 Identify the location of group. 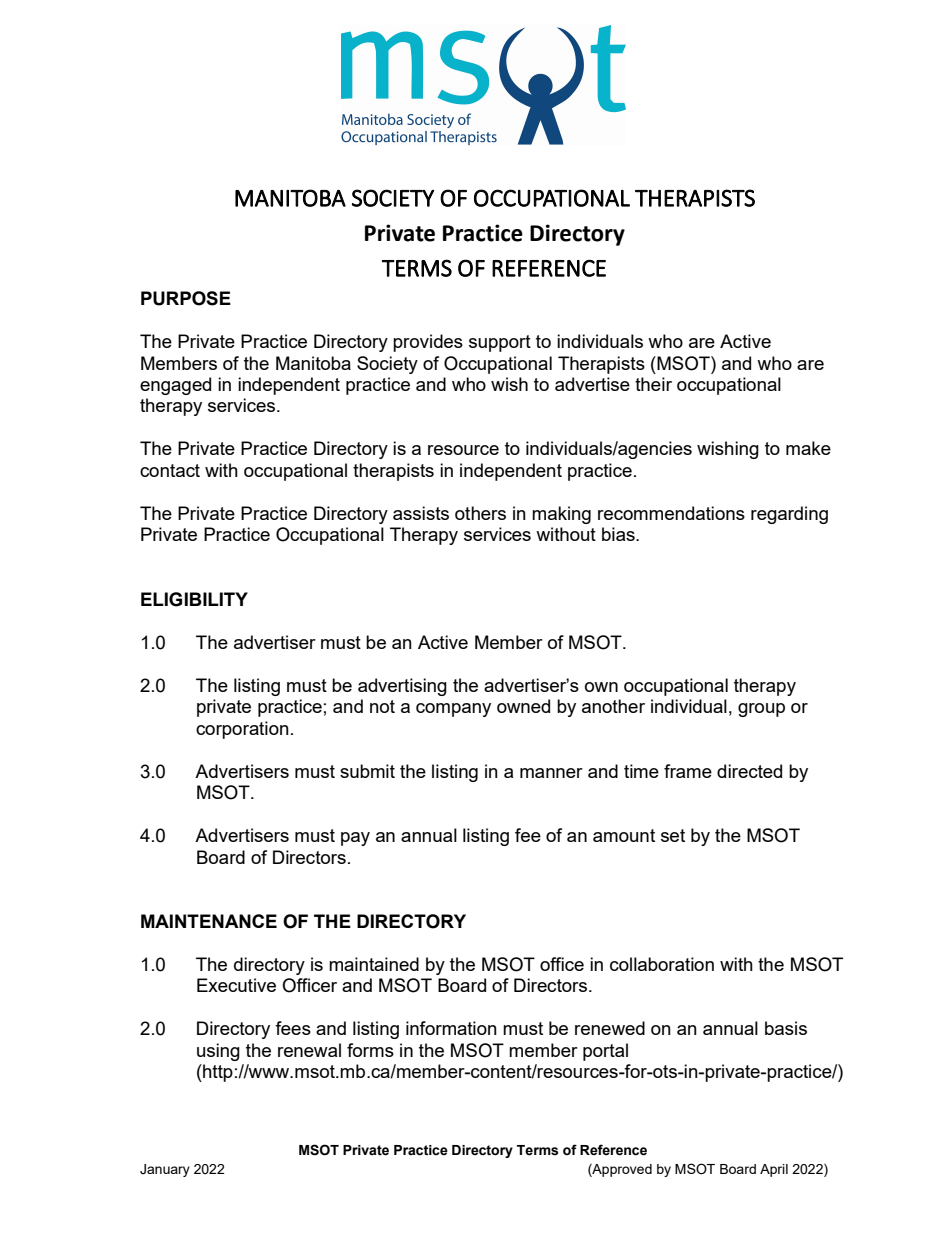
(761, 710).
